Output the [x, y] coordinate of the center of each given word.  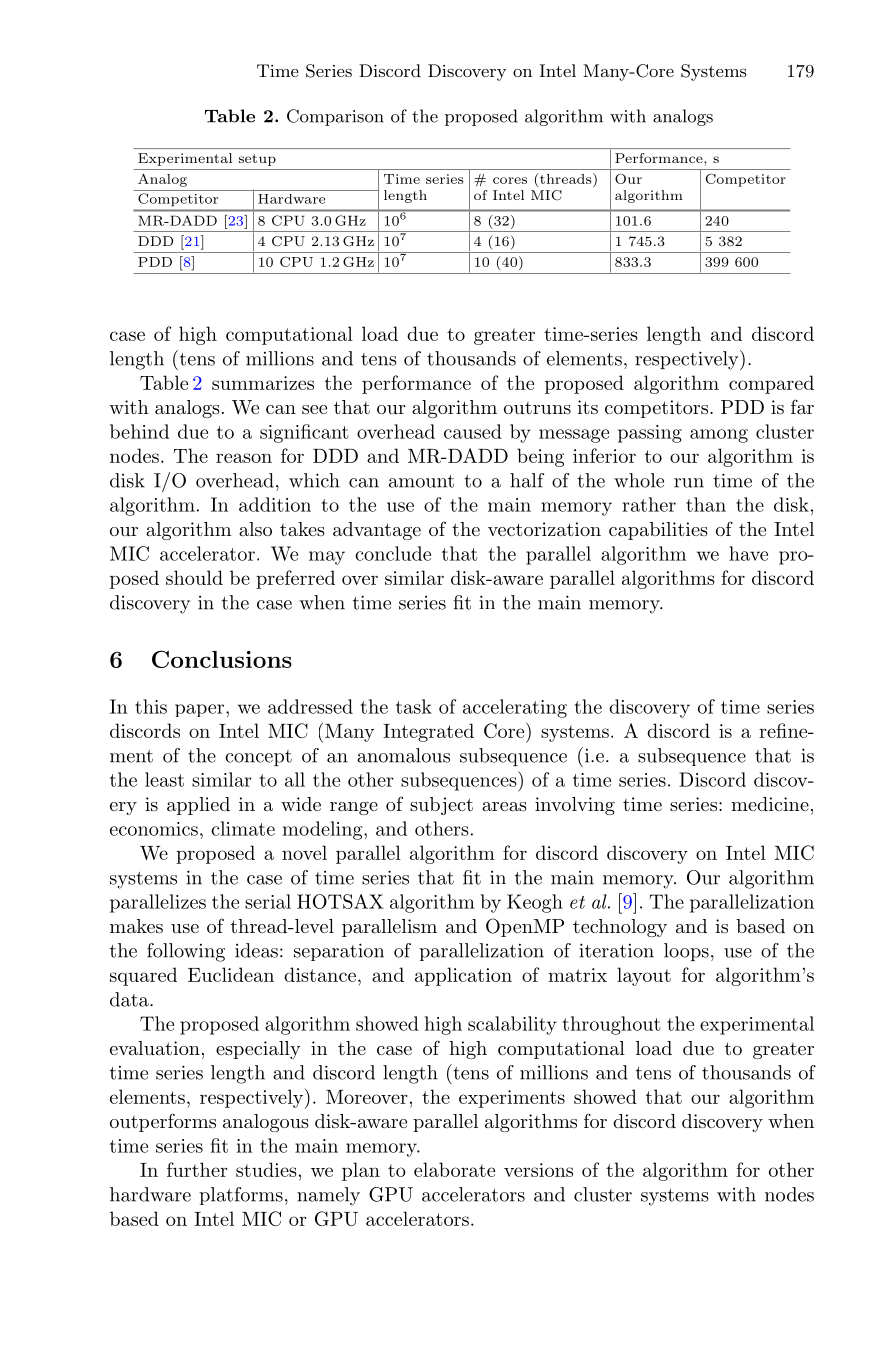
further [197, 1169]
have [748, 553]
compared [771, 384]
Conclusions [222, 659]
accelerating [515, 708]
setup [257, 160]
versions [538, 1170]
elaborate [454, 1169]
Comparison [335, 117]
